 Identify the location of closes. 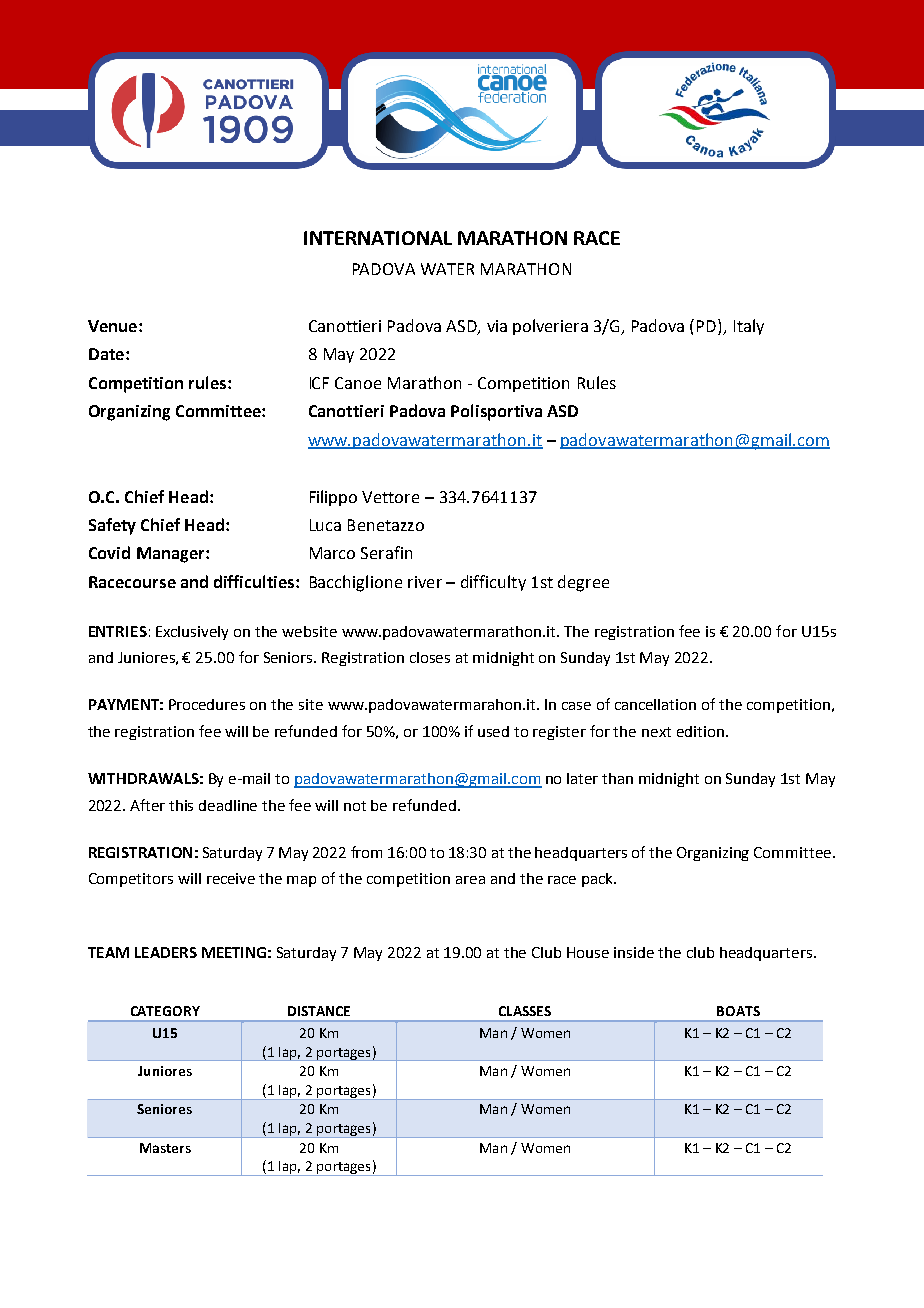
(430, 657).
